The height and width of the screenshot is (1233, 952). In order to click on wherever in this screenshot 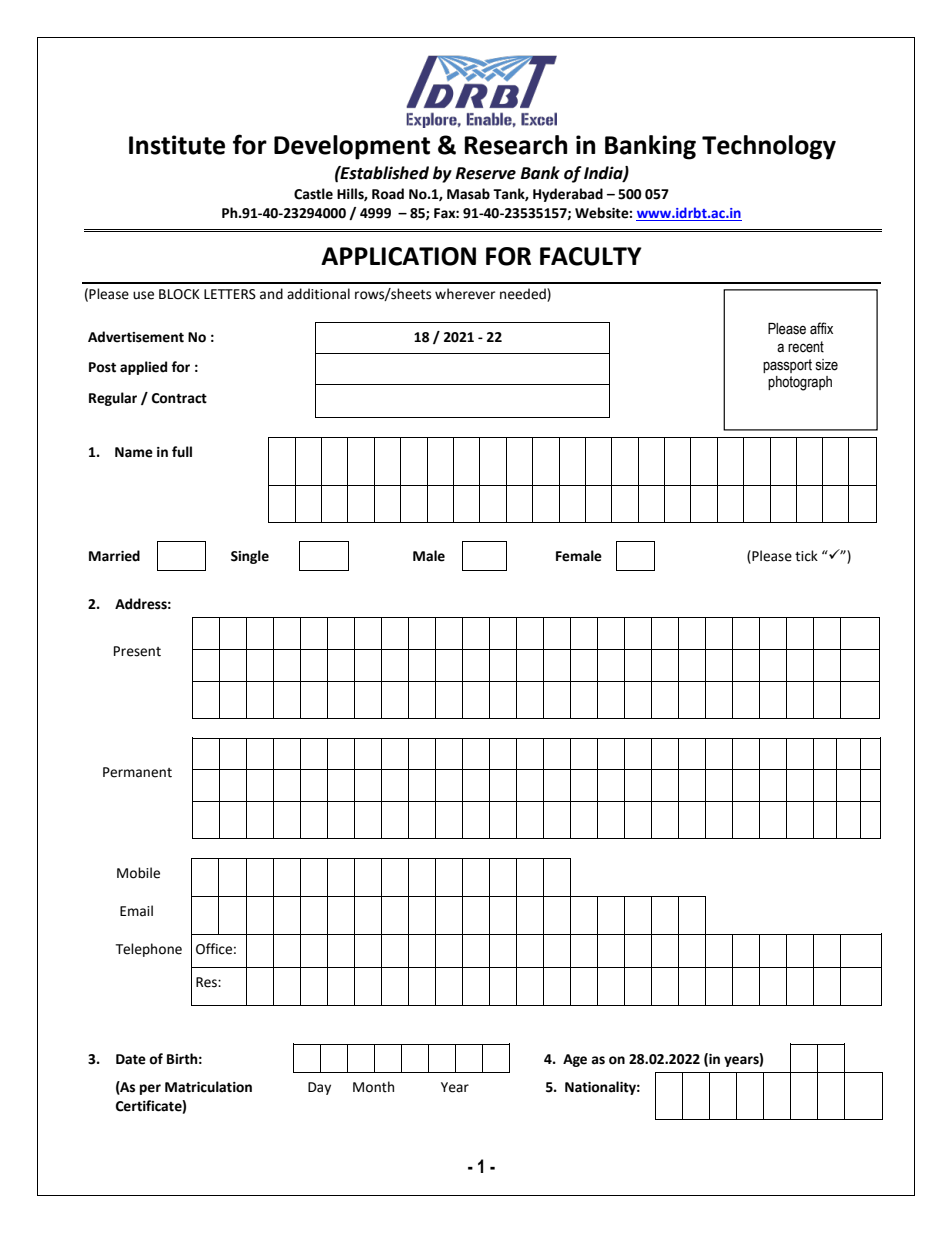, I will do `click(465, 294)`.
